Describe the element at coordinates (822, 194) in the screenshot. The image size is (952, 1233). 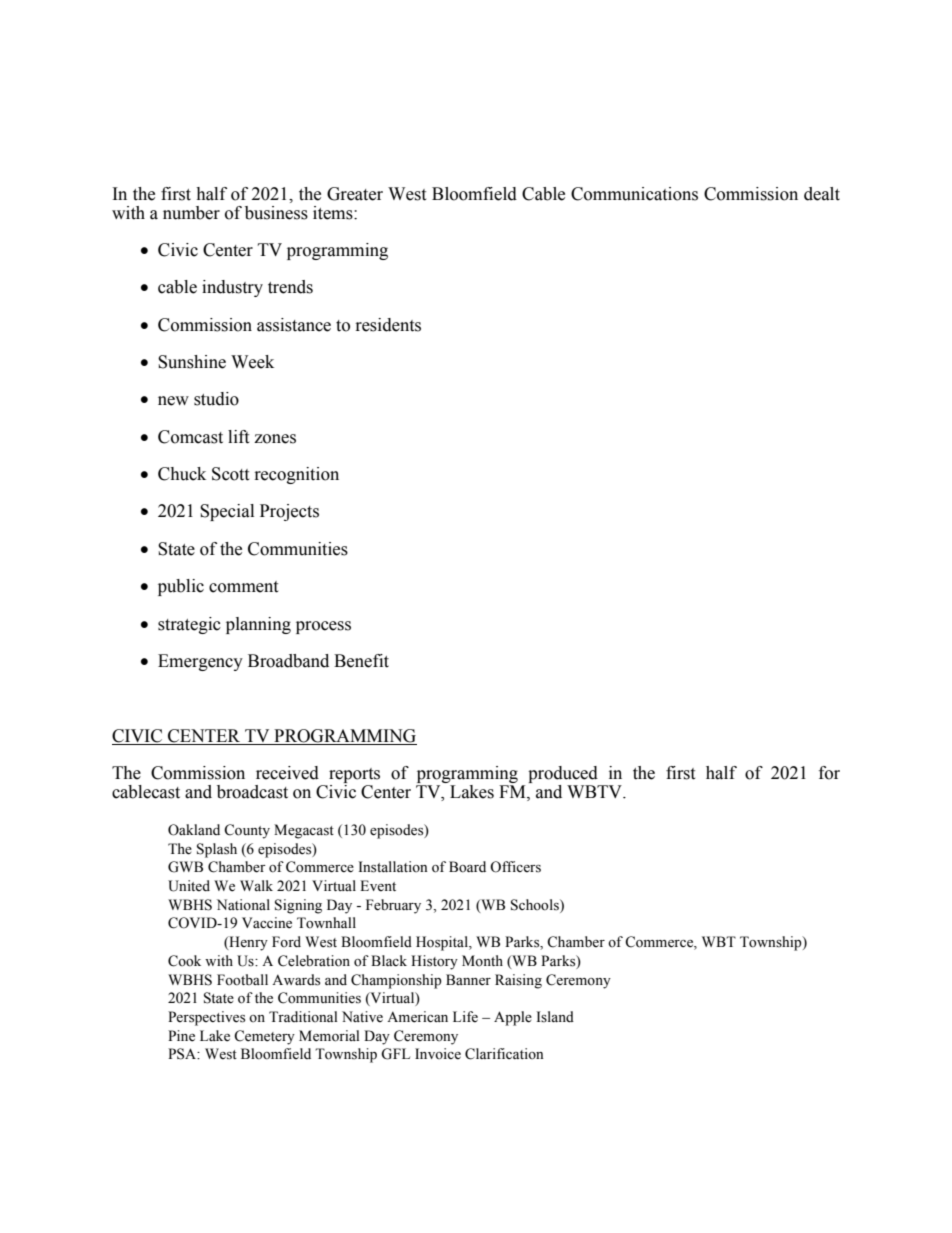
I see `dealt` at that location.
